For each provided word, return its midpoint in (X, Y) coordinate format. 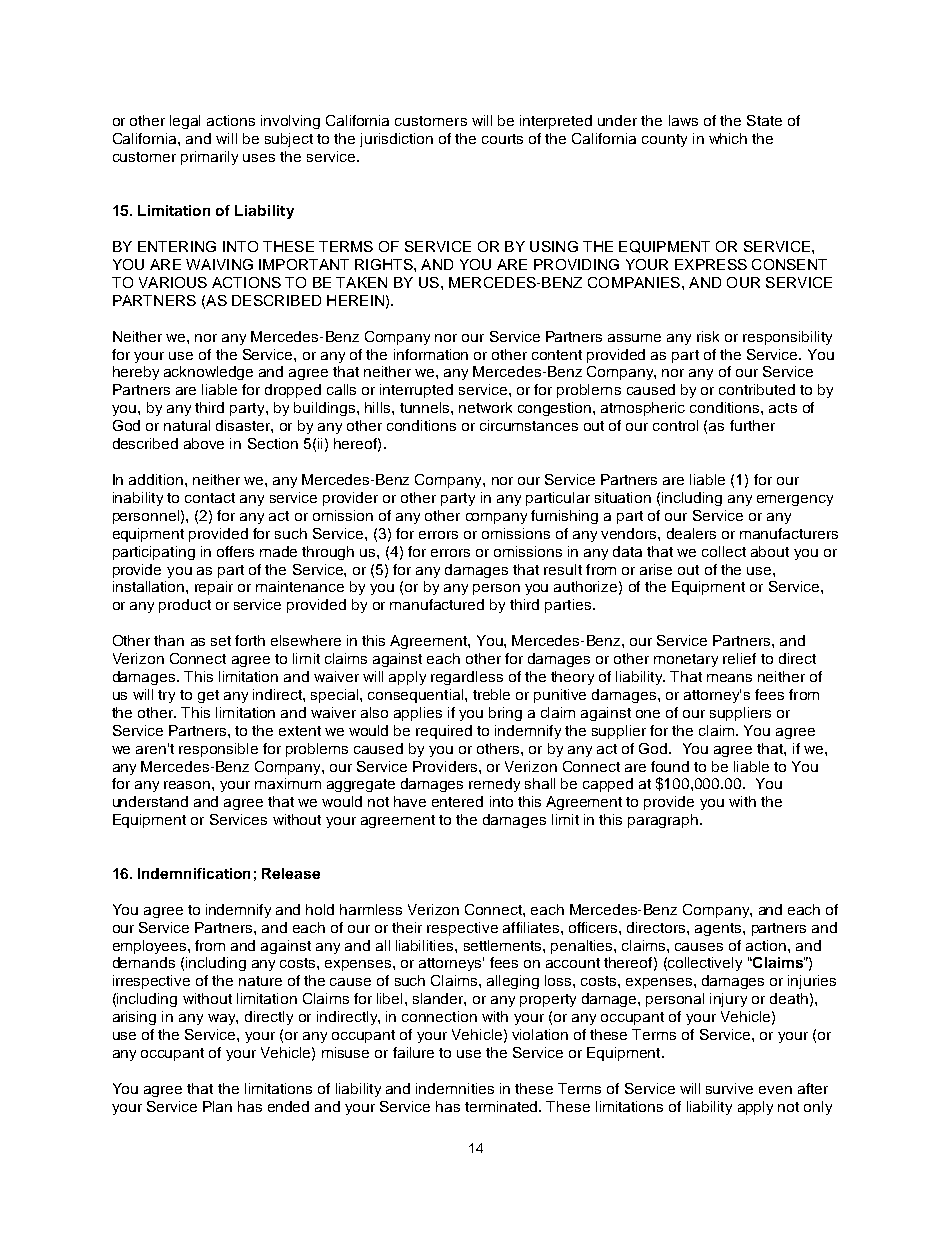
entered (457, 801)
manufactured (437, 604)
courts (502, 139)
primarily (209, 158)
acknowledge (208, 373)
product (185, 606)
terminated (503, 1106)
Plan (217, 1106)
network (485, 407)
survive (729, 1088)
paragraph (663, 821)
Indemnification (194, 873)
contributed (757, 389)
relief (739, 658)
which (728, 138)
